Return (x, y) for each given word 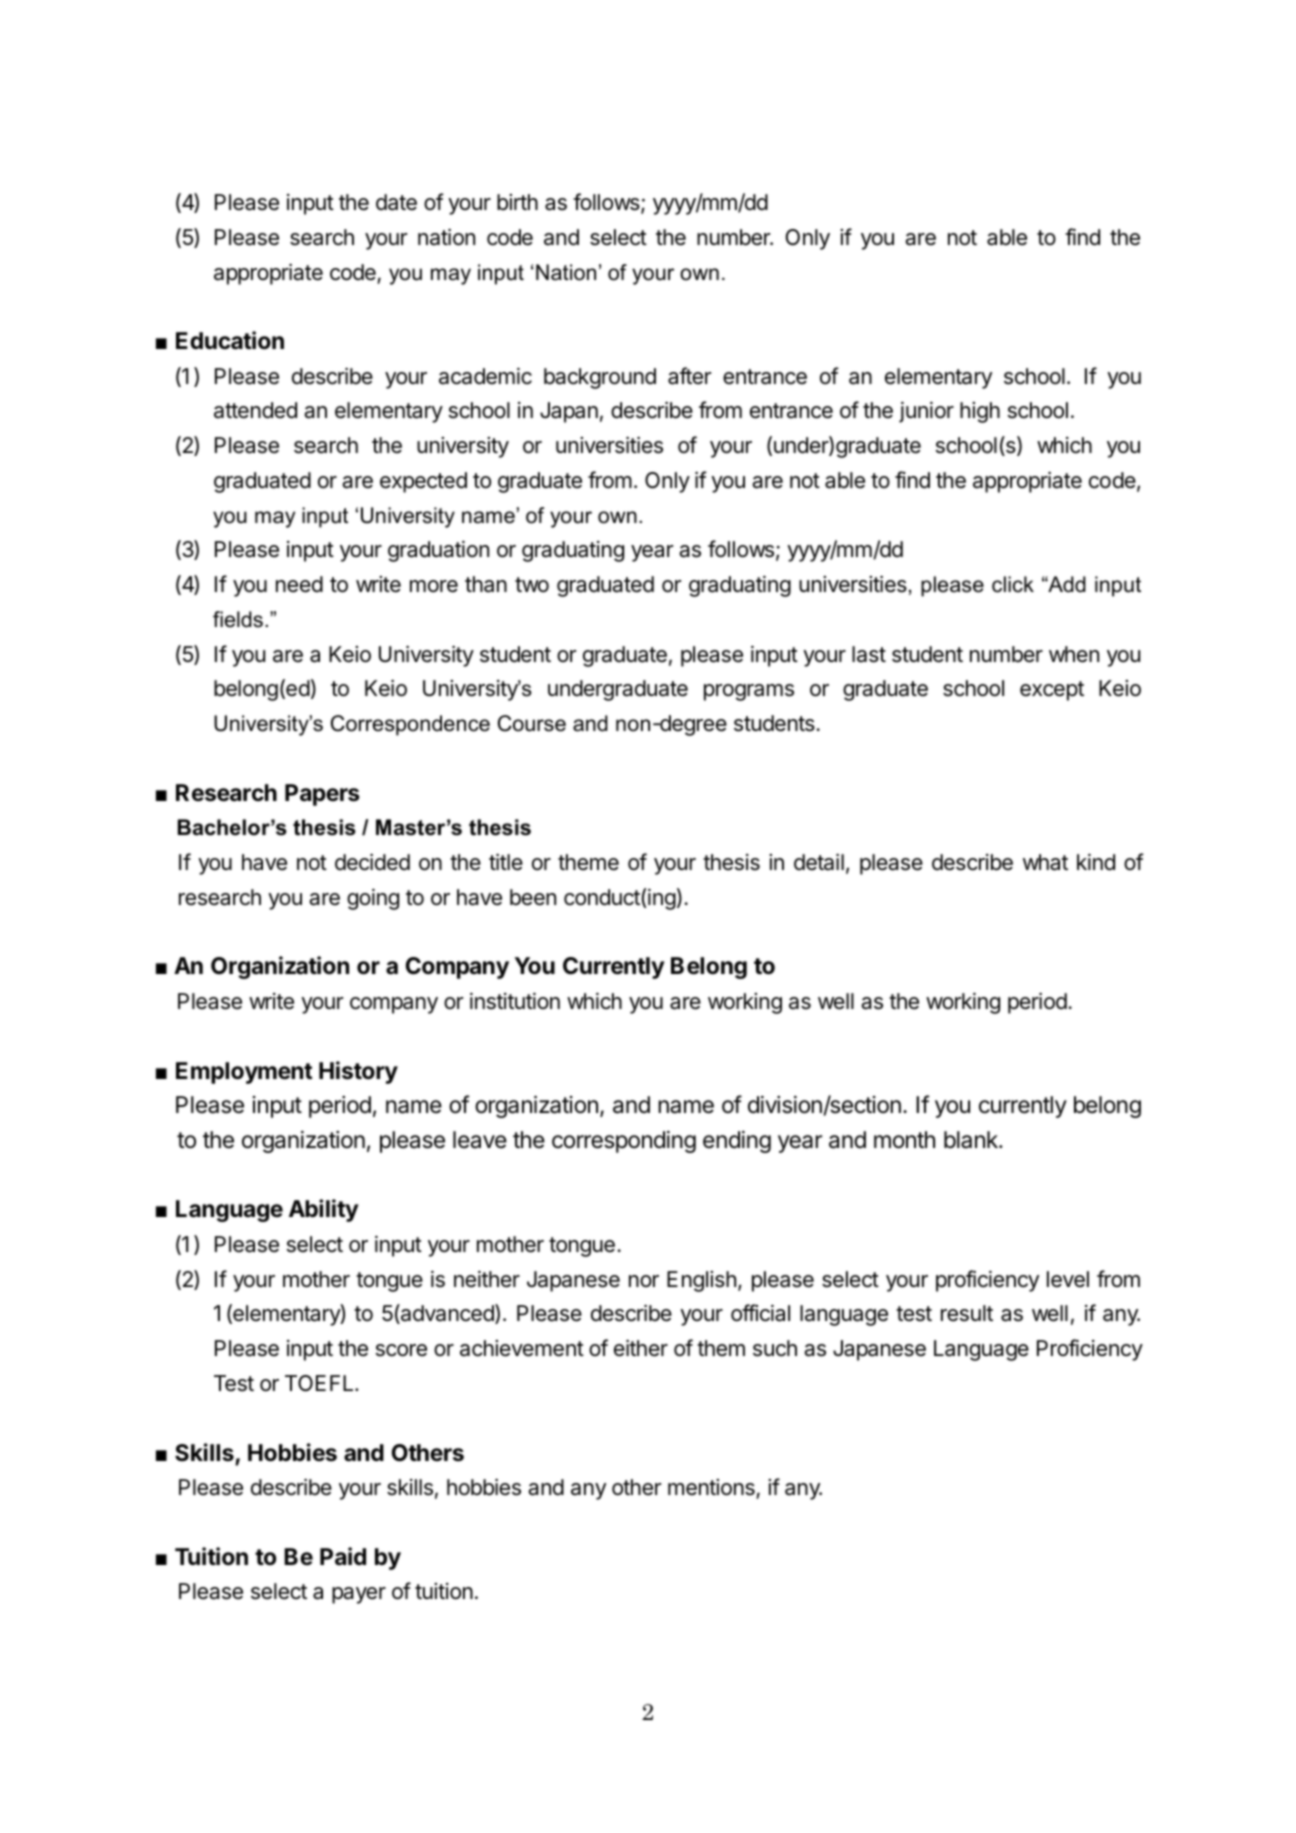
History (358, 1072)
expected (423, 482)
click (1013, 584)
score (401, 1350)
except (1052, 691)
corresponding (624, 1142)
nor (644, 1281)
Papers (322, 795)
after (689, 376)
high (980, 412)
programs (749, 692)
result (967, 1313)
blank (972, 1140)
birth (517, 202)
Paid (343, 1556)
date (396, 202)
